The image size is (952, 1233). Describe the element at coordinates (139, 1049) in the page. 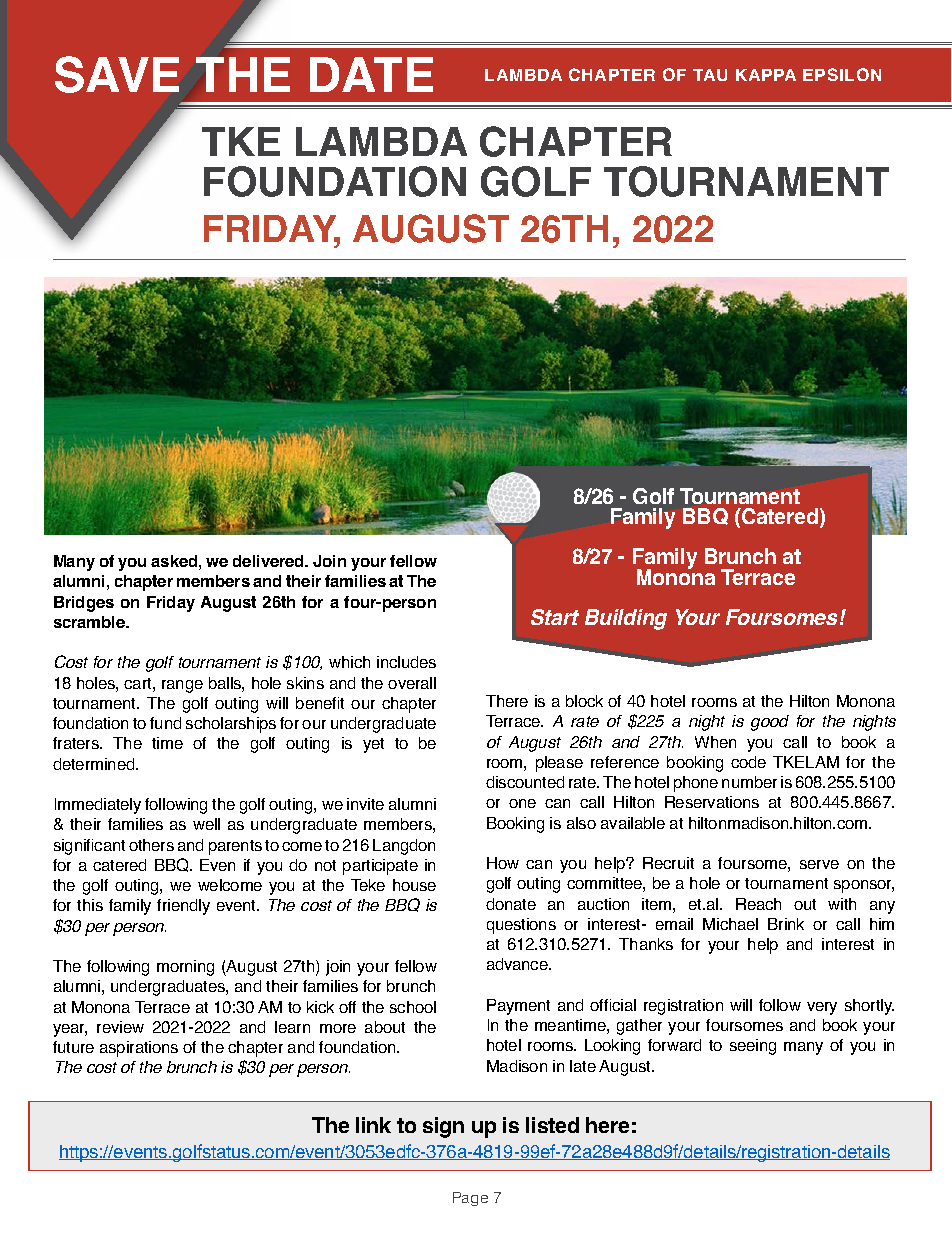

I see `aspirations` at that location.
